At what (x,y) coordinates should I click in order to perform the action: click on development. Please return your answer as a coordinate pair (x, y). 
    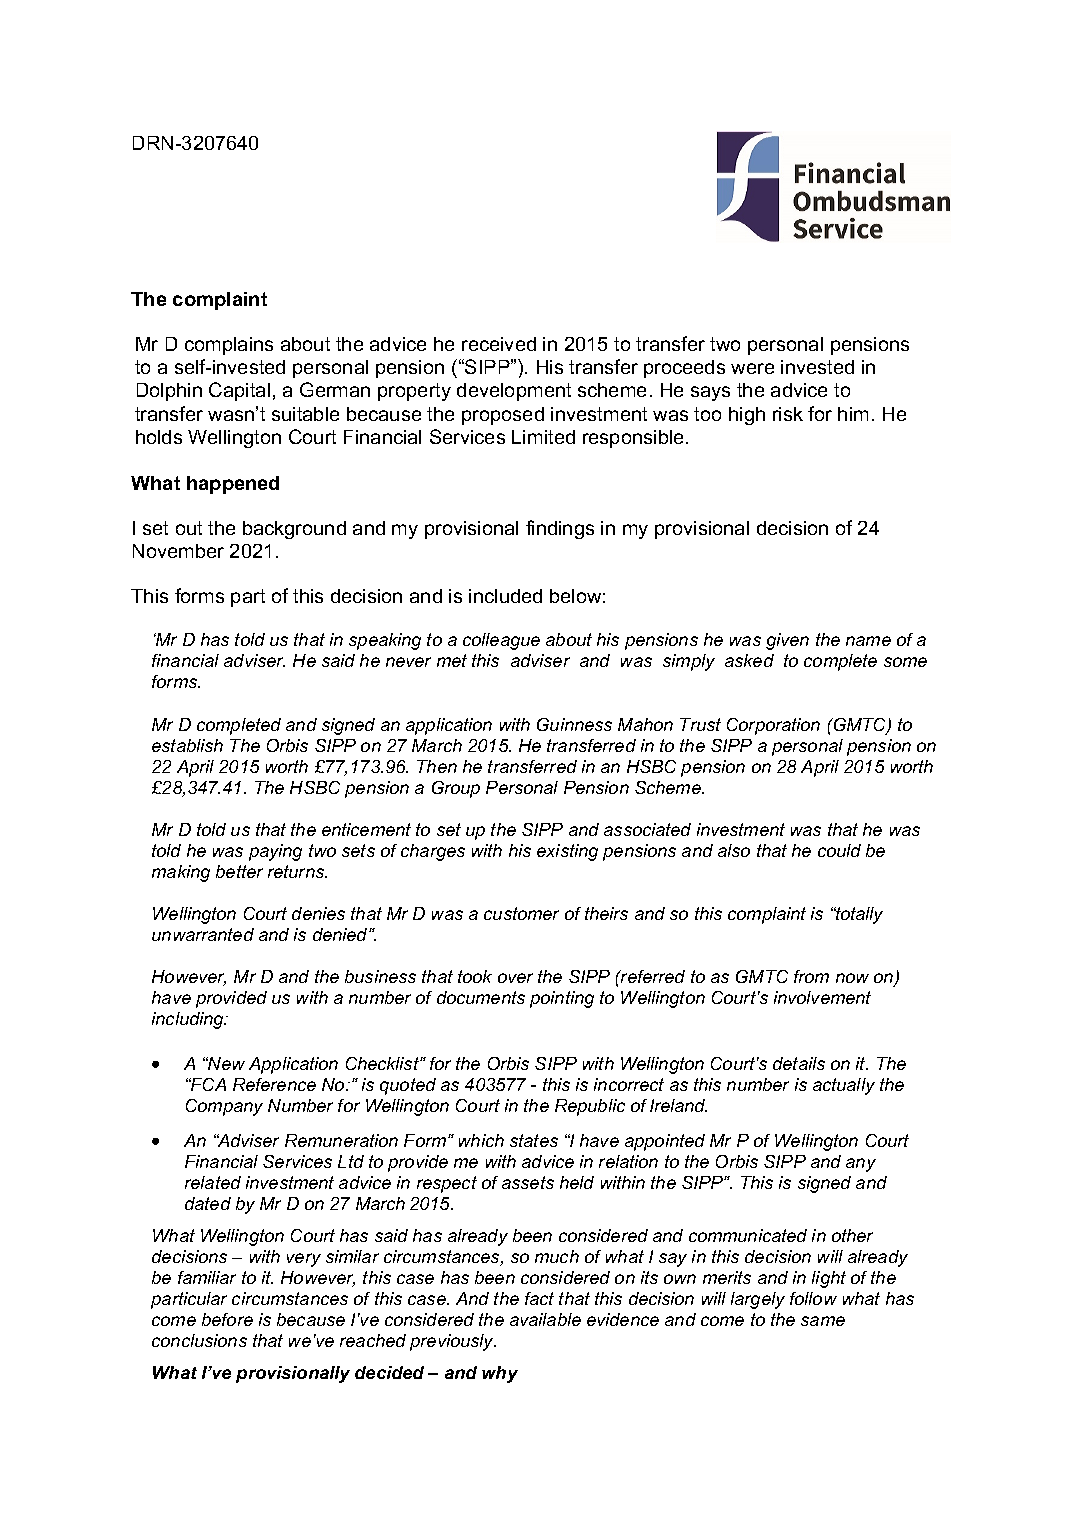
    Looking at the image, I should click on (514, 392).
